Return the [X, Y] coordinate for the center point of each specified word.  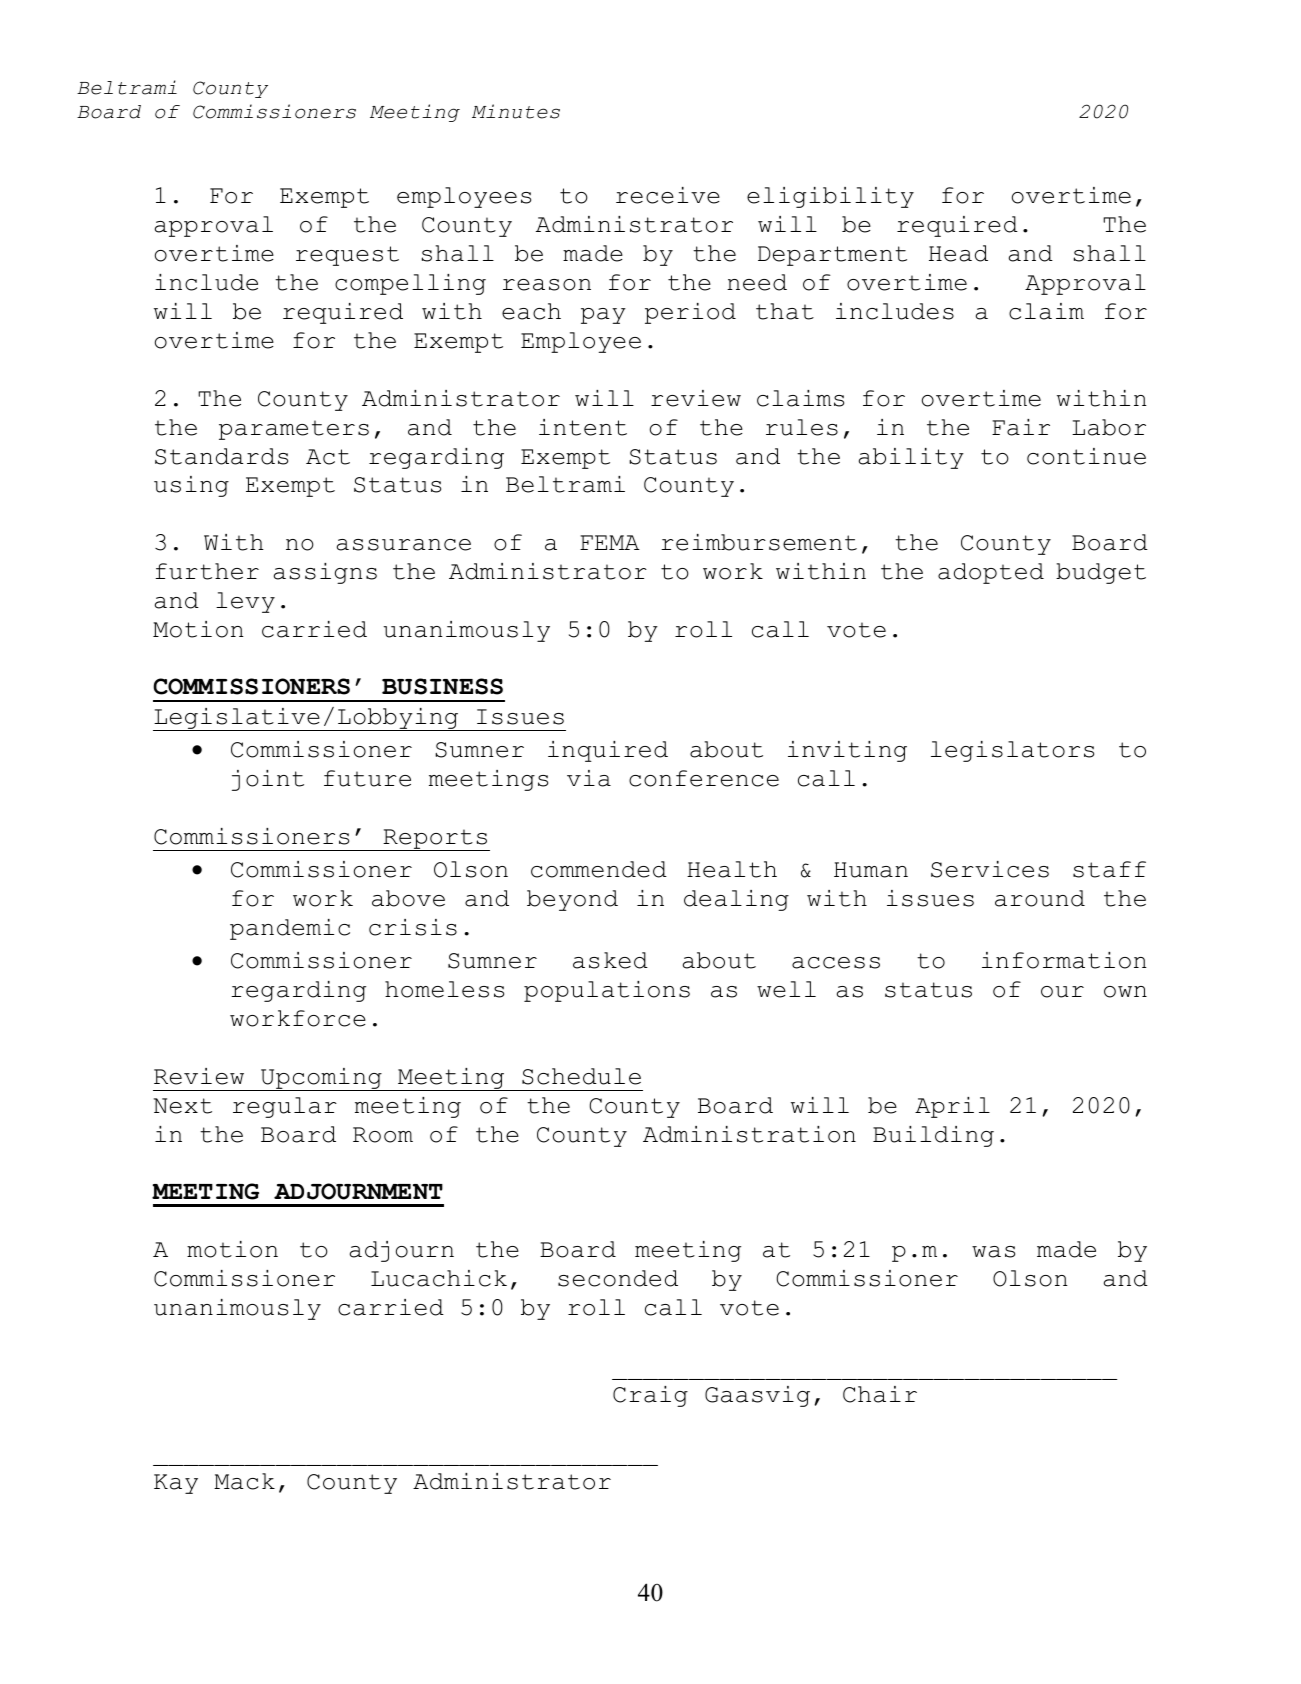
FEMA [610, 542]
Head [958, 253]
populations [607, 991]
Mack [244, 1481]
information [1064, 960]
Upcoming [321, 1079]
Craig [650, 1396]
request [347, 256]
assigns [325, 573]
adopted [991, 573]
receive [668, 195]
